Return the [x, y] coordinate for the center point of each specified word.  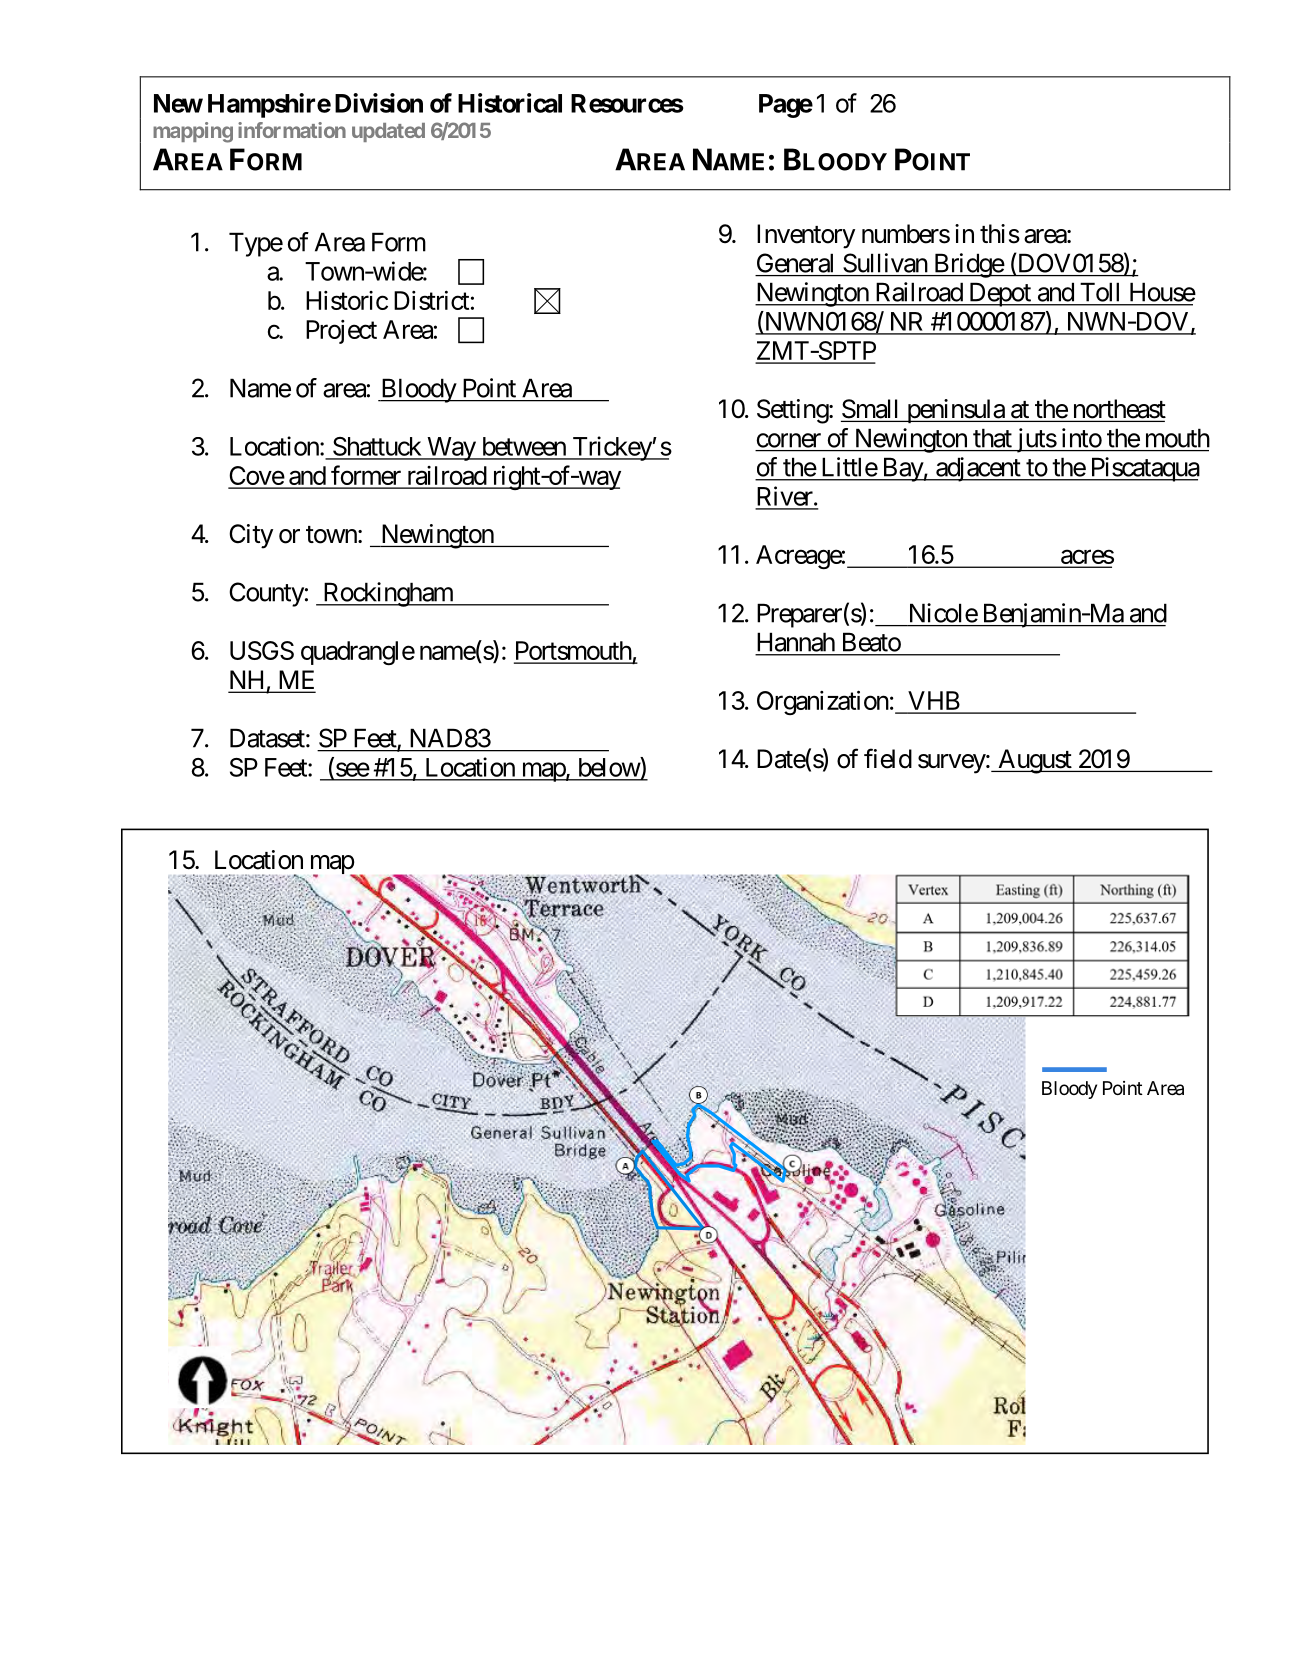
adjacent [978, 469]
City [251, 536]
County [266, 594]
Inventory [806, 236]
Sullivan [885, 263]
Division [379, 103]
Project [341, 332]
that [992, 438]
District [431, 300]
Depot [999, 294]
